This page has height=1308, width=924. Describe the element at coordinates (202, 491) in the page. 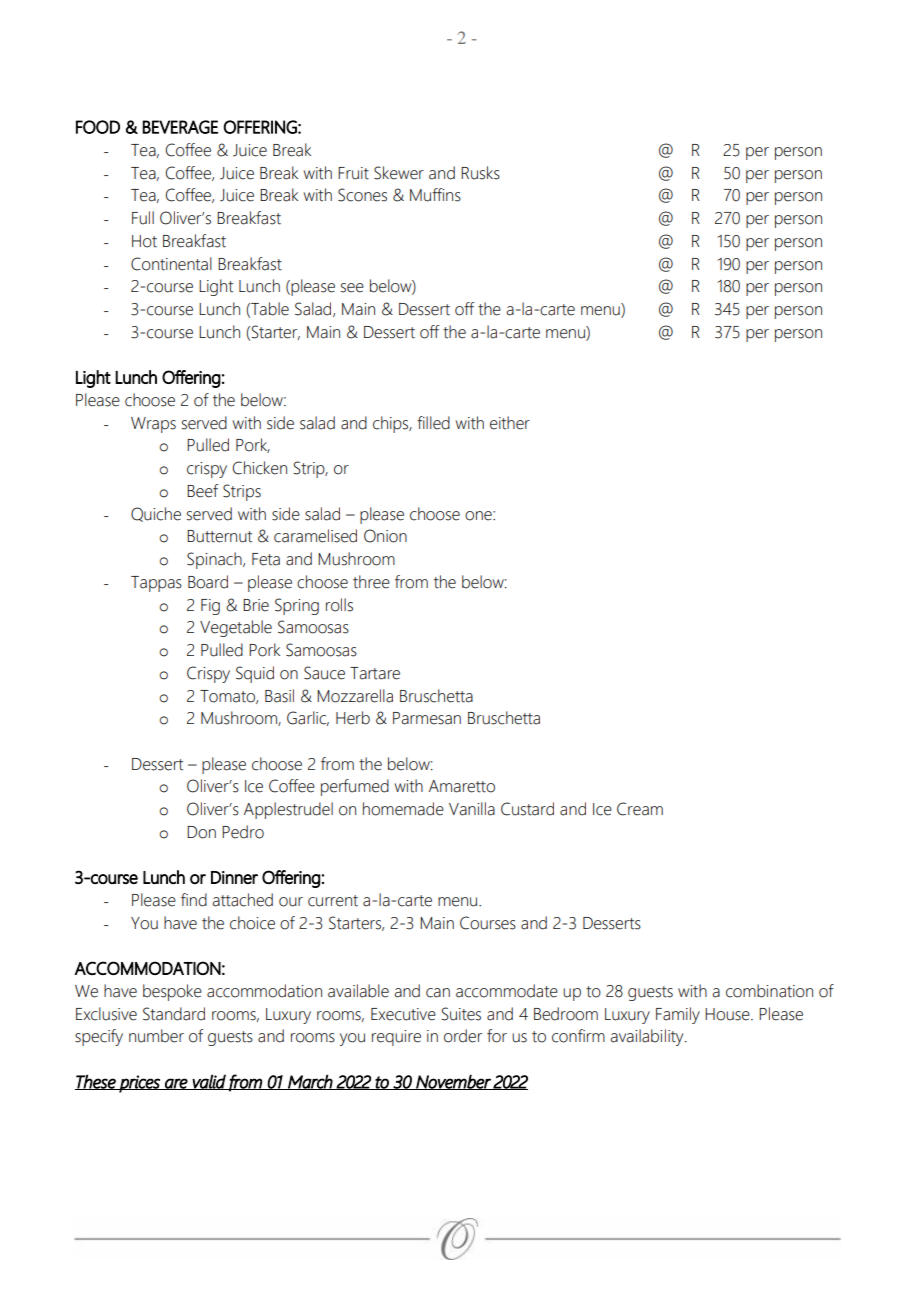

I see `Beef` at that location.
